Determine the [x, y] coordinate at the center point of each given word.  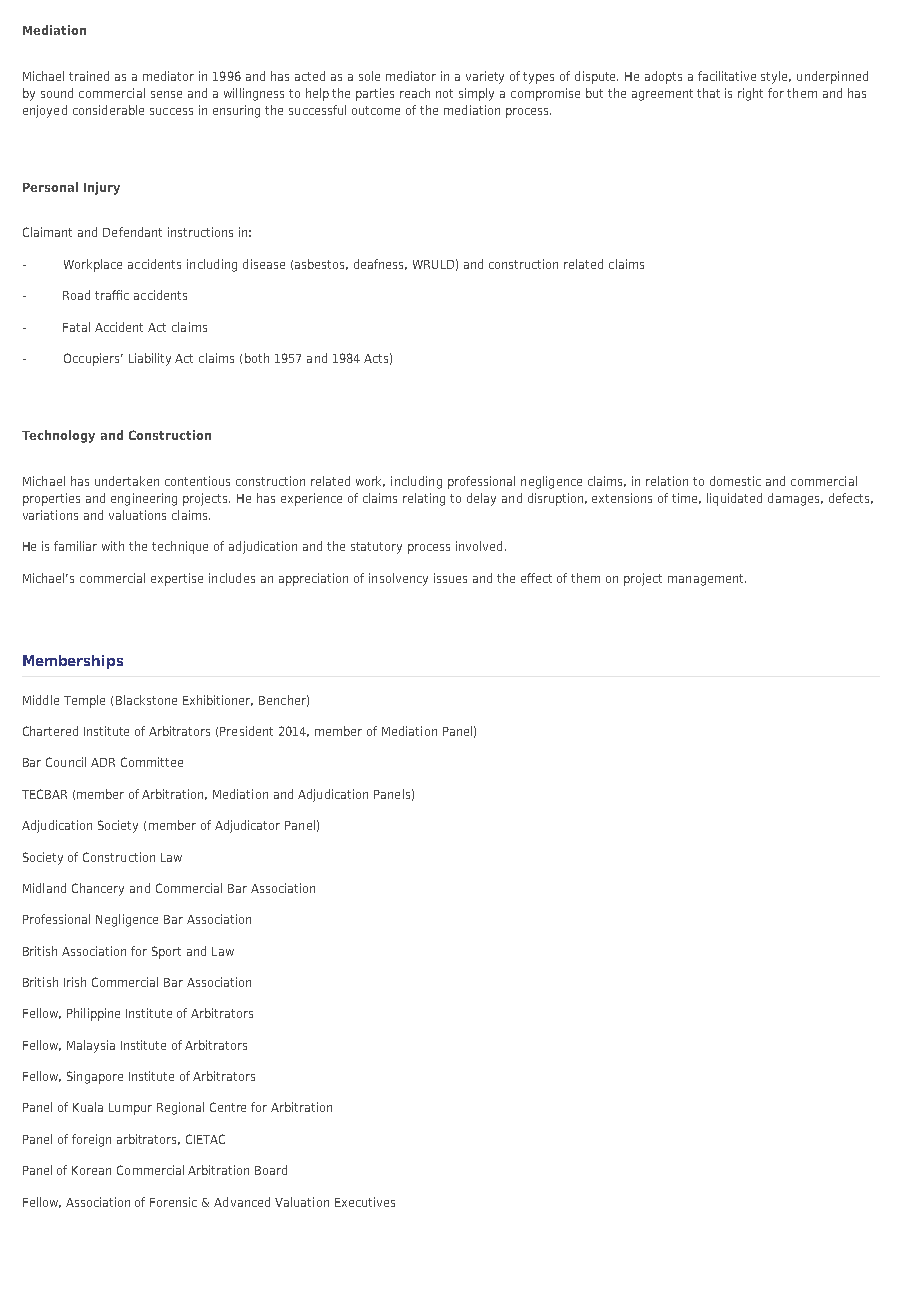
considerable [108, 110]
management [707, 580]
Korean [91, 1170]
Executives [365, 1202]
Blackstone [146, 700]
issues [450, 578]
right [750, 94]
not [444, 93]
